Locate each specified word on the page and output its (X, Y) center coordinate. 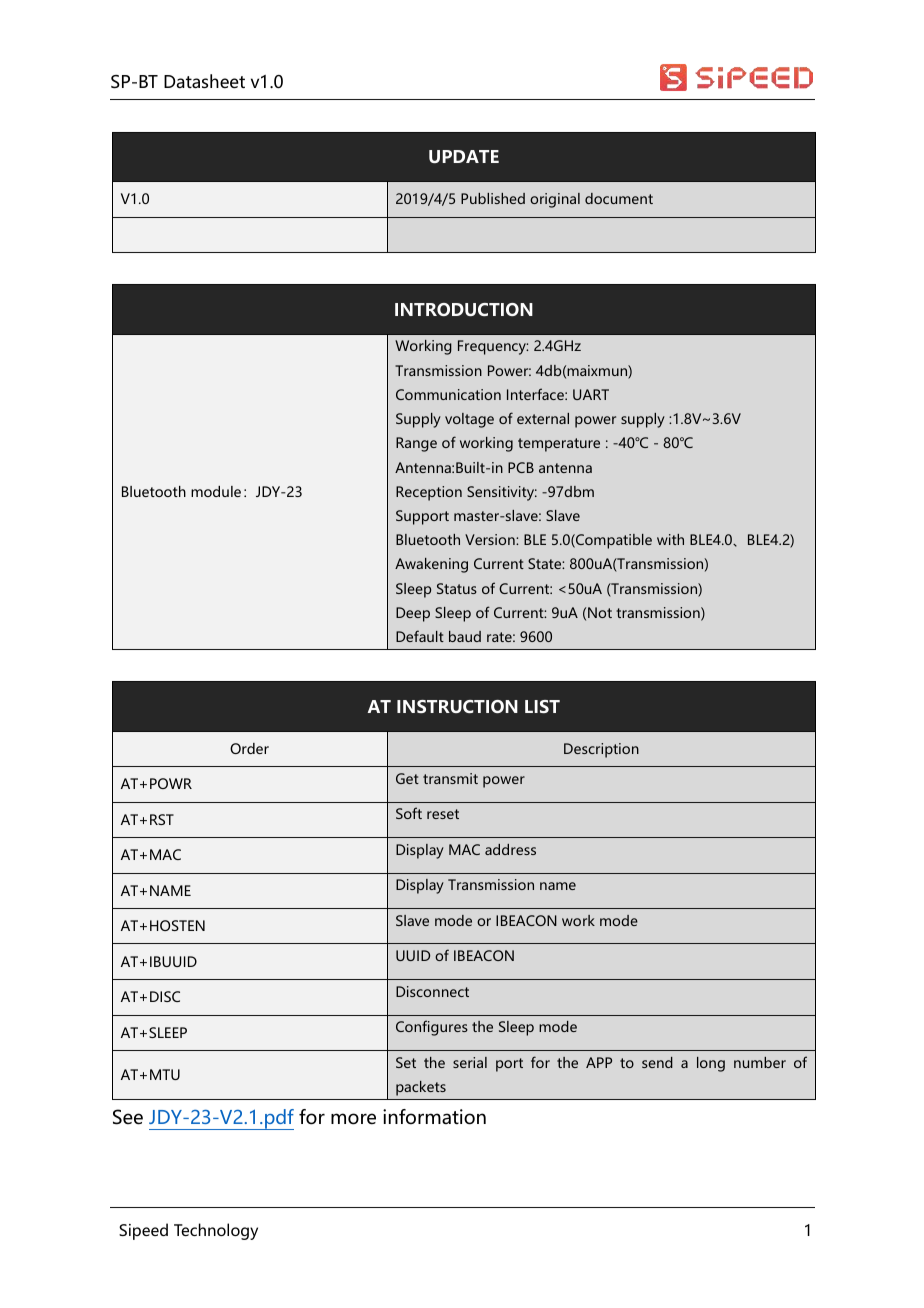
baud (465, 636)
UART (591, 394)
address (510, 849)
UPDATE (464, 156)
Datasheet (204, 81)
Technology (216, 1231)
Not (600, 612)
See (128, 1117)
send (657, 1062)
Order (249, 748)
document (619, 198)
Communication (448, 394)
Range (416, 444)
